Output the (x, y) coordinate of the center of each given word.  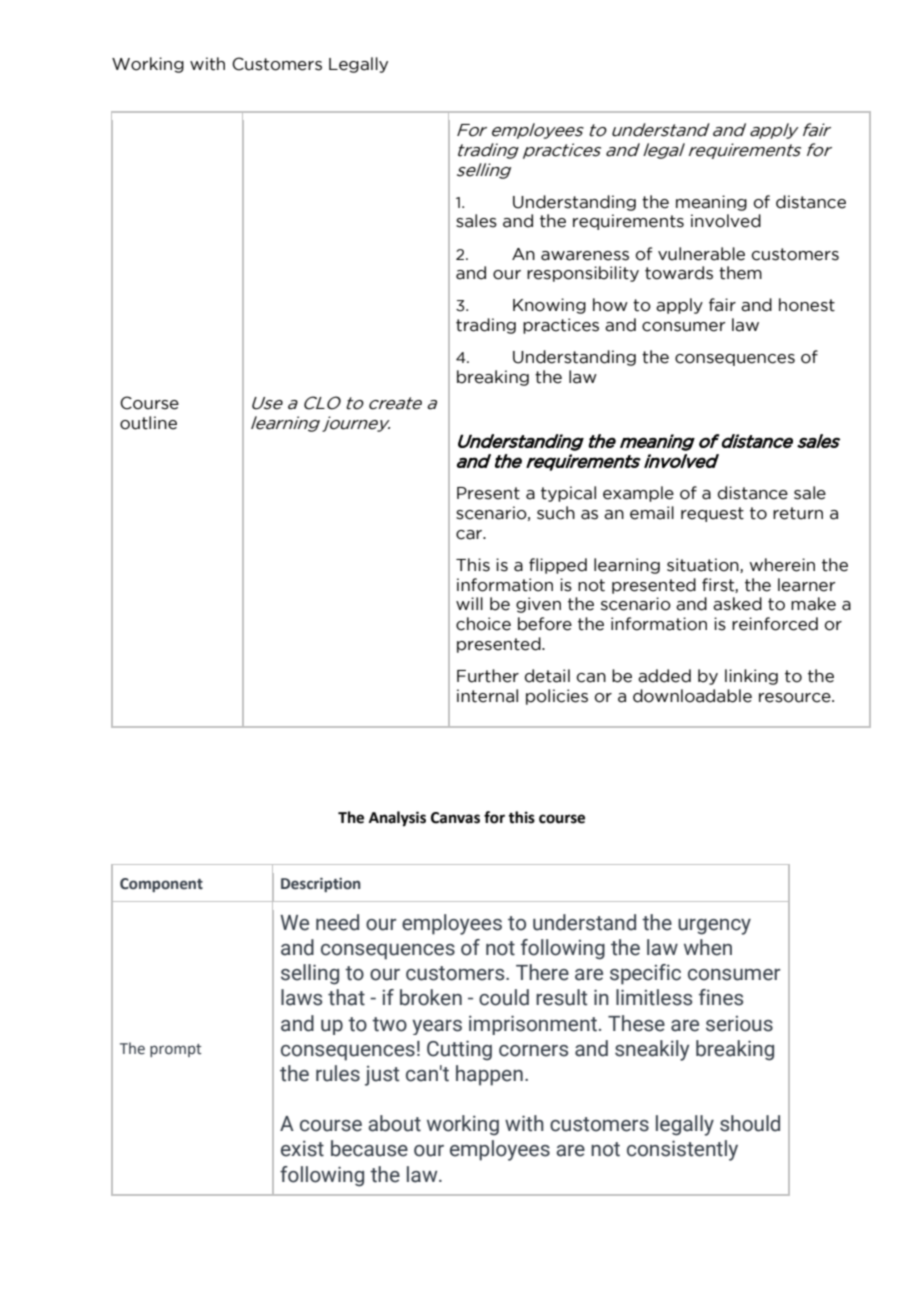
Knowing (549, 306)
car (470, 535)
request (712, 514)
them (740, 273)
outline (148, 423)
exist (302, 1148)
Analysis (397, 819)
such (556, 513)
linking (751, 677)
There (542, 972)
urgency (714, 927)
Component (161, 885)
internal (487, 696)
